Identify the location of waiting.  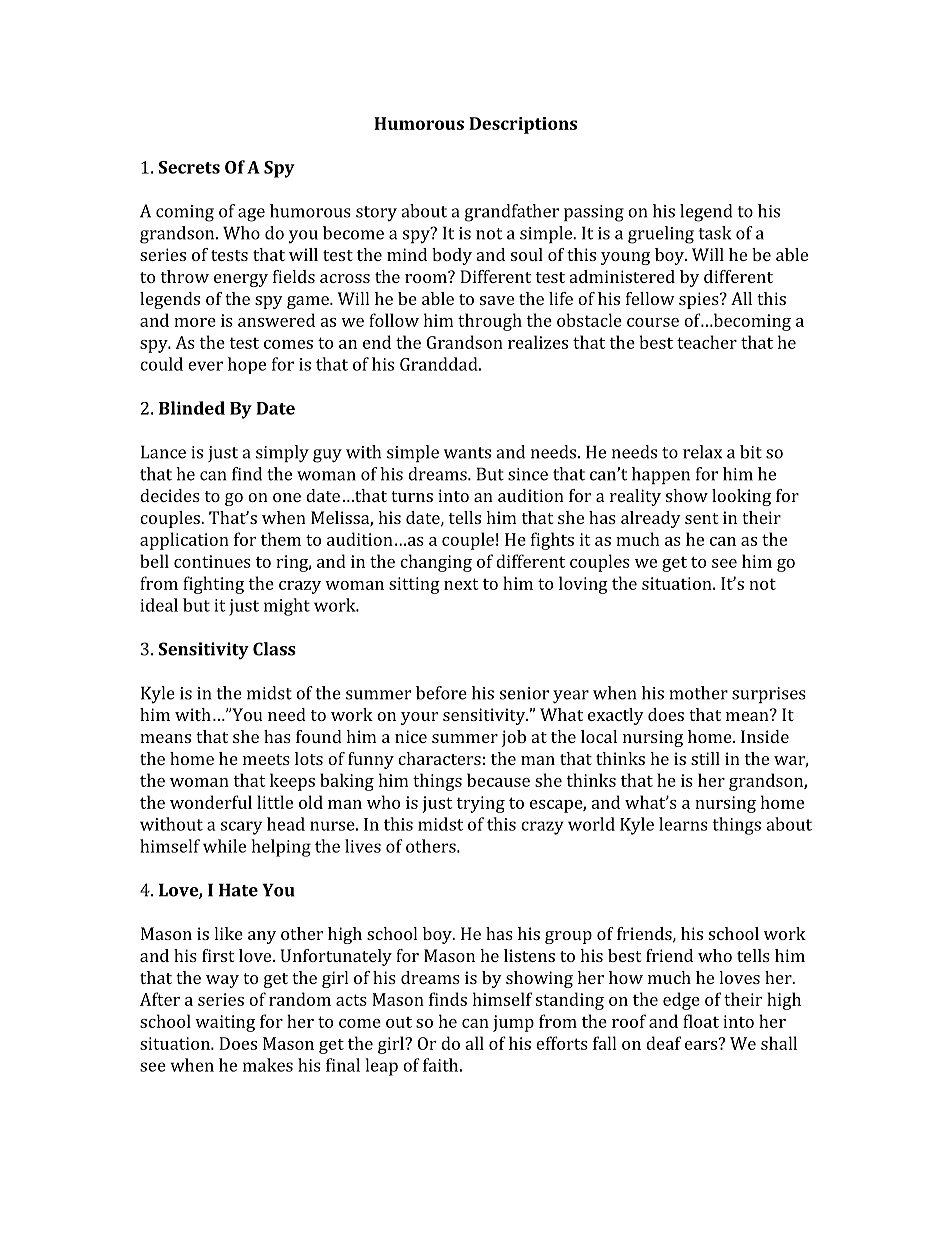
(225, 1023).
